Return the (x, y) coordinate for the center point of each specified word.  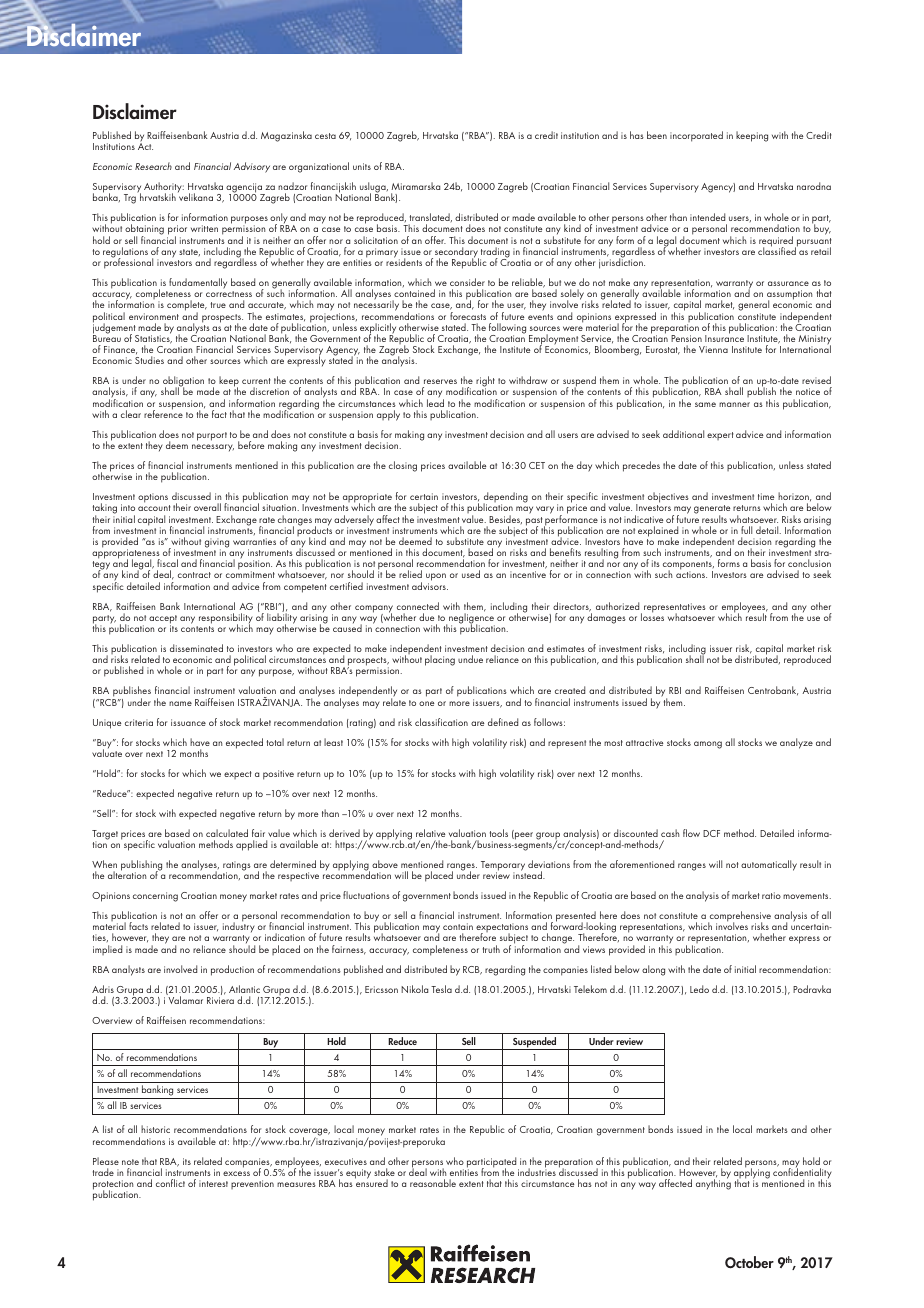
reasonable (433, 1183)
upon (436, 578)
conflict (170, 1183)
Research (153, 166)
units (362, 166)
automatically (769, 865)
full (746, 530)
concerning (155, 897)
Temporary (503, 867)
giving (217, 544)
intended (707, 217)
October (749, 1262)
